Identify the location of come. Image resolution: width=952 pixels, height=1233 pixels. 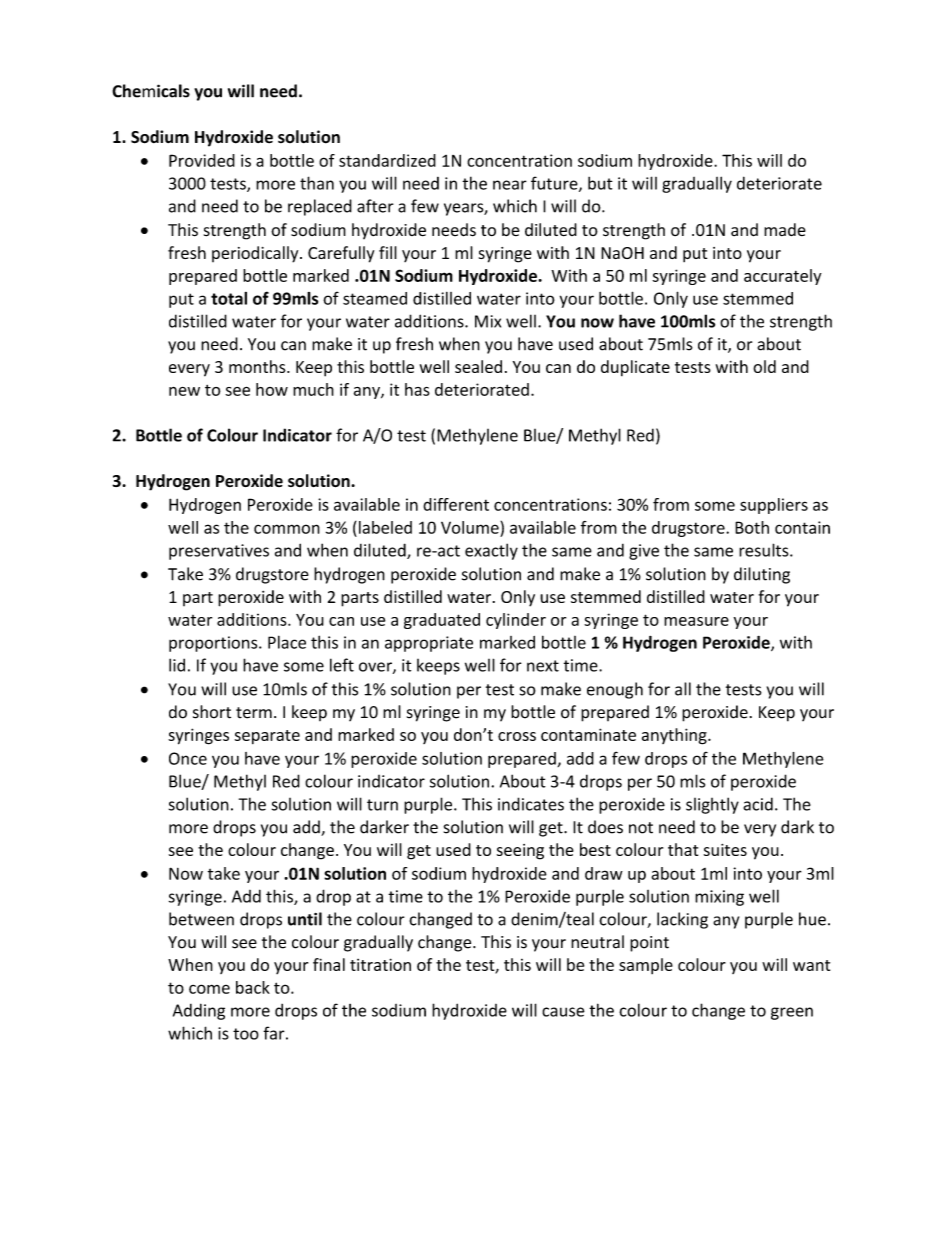
(209, 989).
